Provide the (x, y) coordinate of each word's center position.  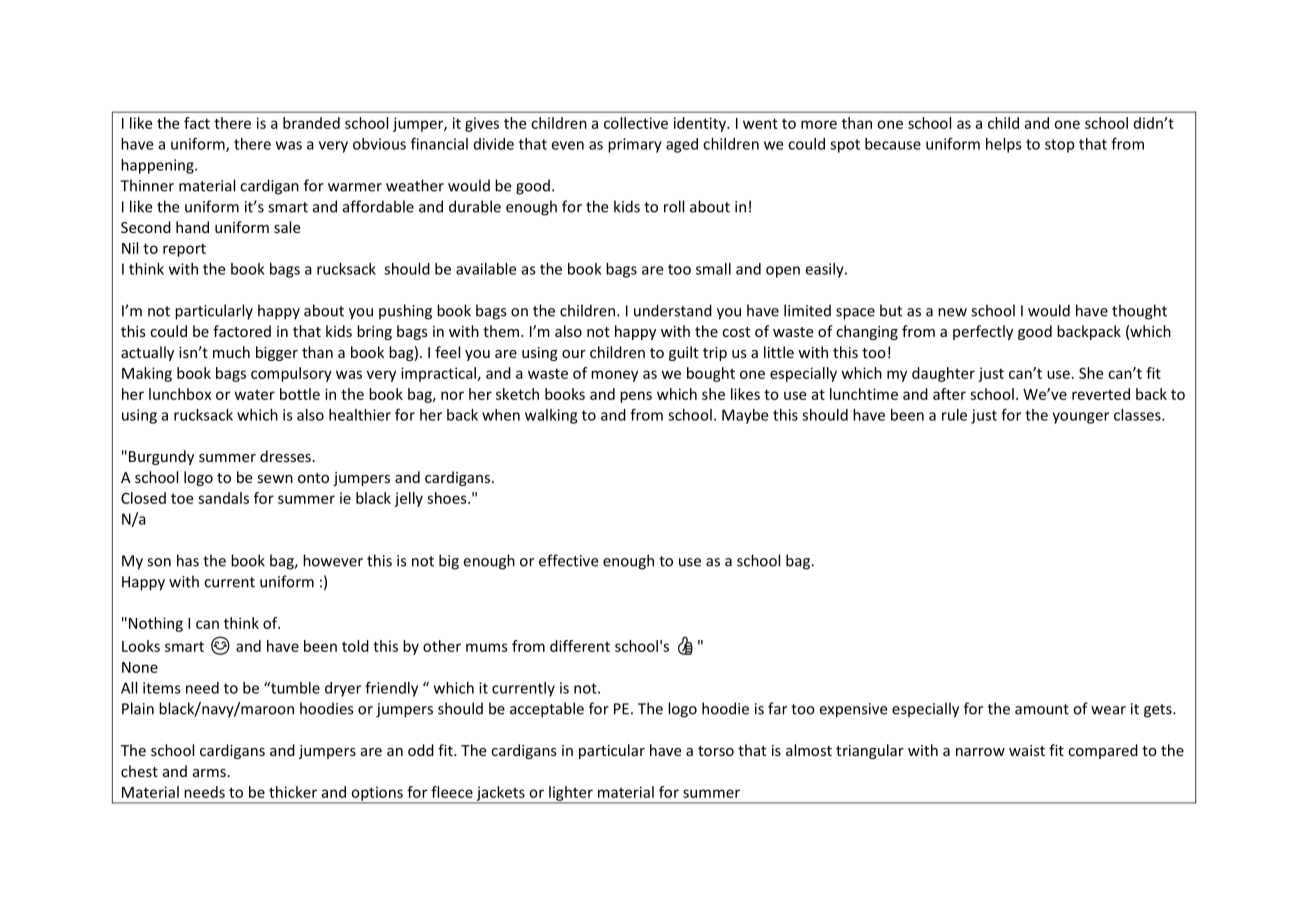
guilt (683, 353)
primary (635, 145)
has (188, 560)
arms (209, 773)
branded (311, 123)
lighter (571, 794)
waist (1027, 750)
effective (568, 560)
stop (1059, 146)
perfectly (983, 332)
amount (1042, 709)
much (231, 352)
